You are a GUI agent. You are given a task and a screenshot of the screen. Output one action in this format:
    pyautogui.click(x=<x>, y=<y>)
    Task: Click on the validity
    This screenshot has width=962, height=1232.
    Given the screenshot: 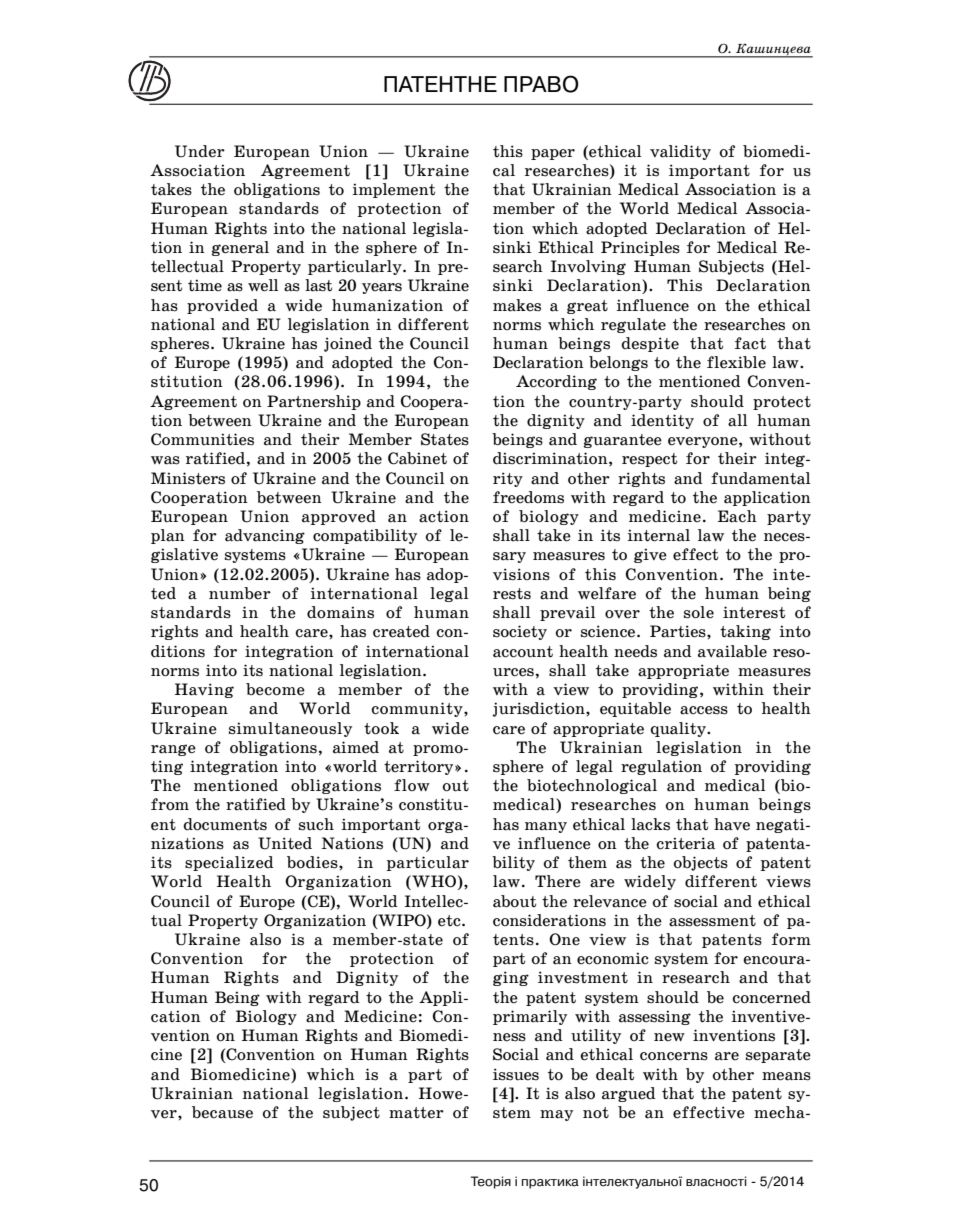 What is the action you would take?
    pyautogui.click(x=680, y=152)
